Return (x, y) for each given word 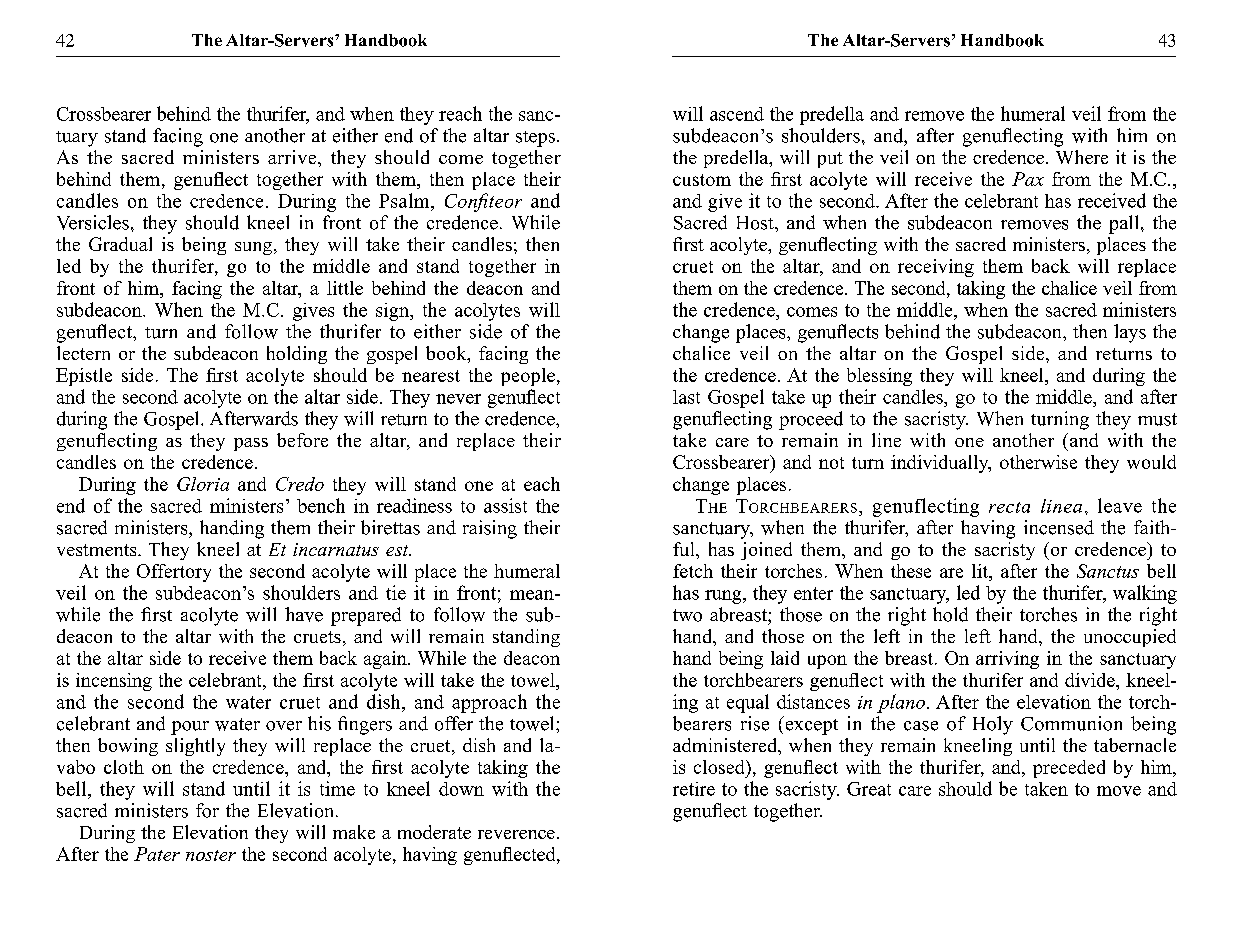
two (687, 615)
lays (1130, 333)
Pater (157, 854)
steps (535, 139)
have (304, 614)
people (528, 377)
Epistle (84, 377)
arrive (293, 157)
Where (1082, 157)
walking (1145, 594)
